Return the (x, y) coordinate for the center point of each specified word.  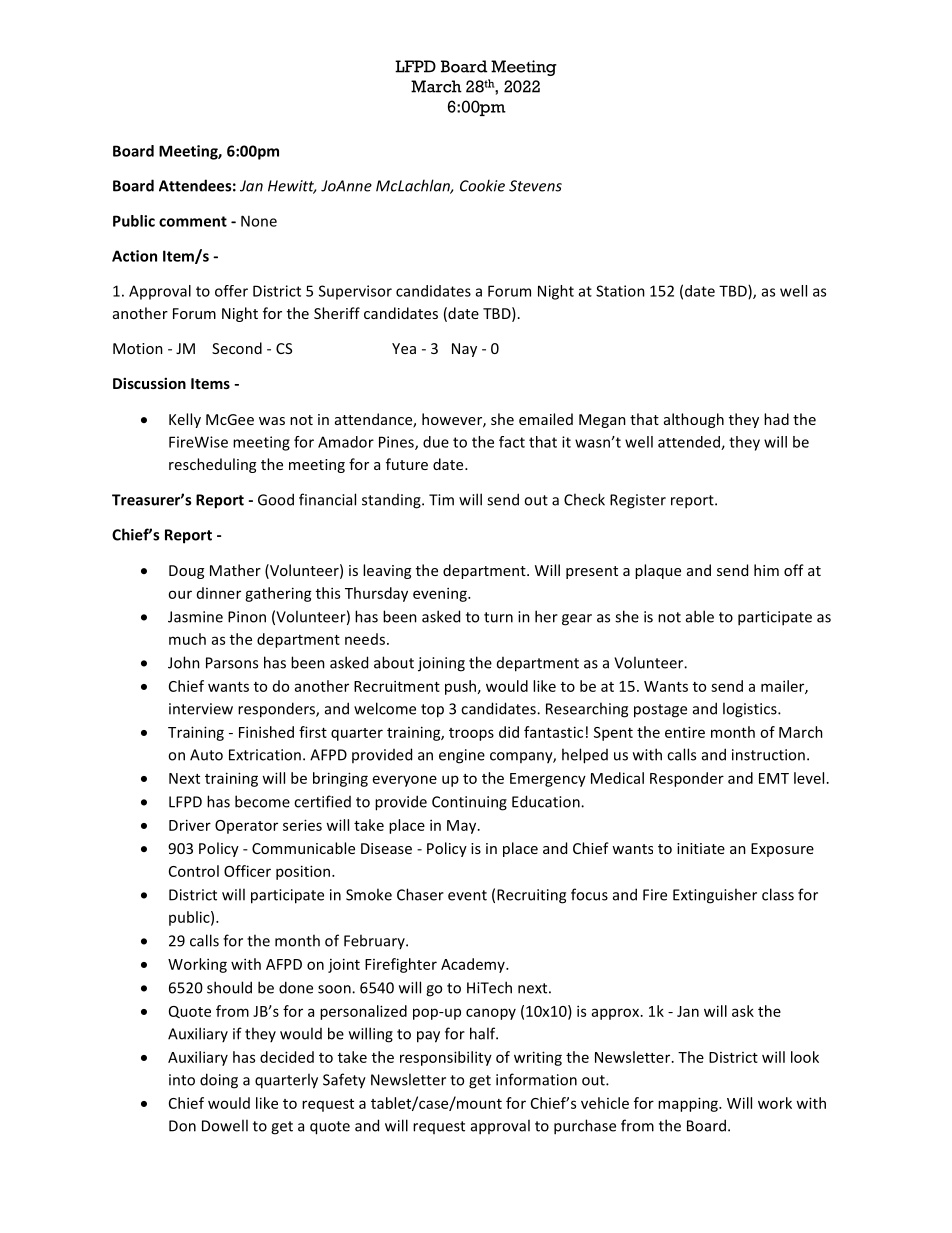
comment (193, 221)
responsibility (446, 1058)
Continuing (469, 803)
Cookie (482, 185)
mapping (689, 1104)
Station (620, 291)
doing (219, 1081)
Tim (441, 500)
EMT (774, 778)
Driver (190, 825)
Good (276, 499)
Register (638, 501)
